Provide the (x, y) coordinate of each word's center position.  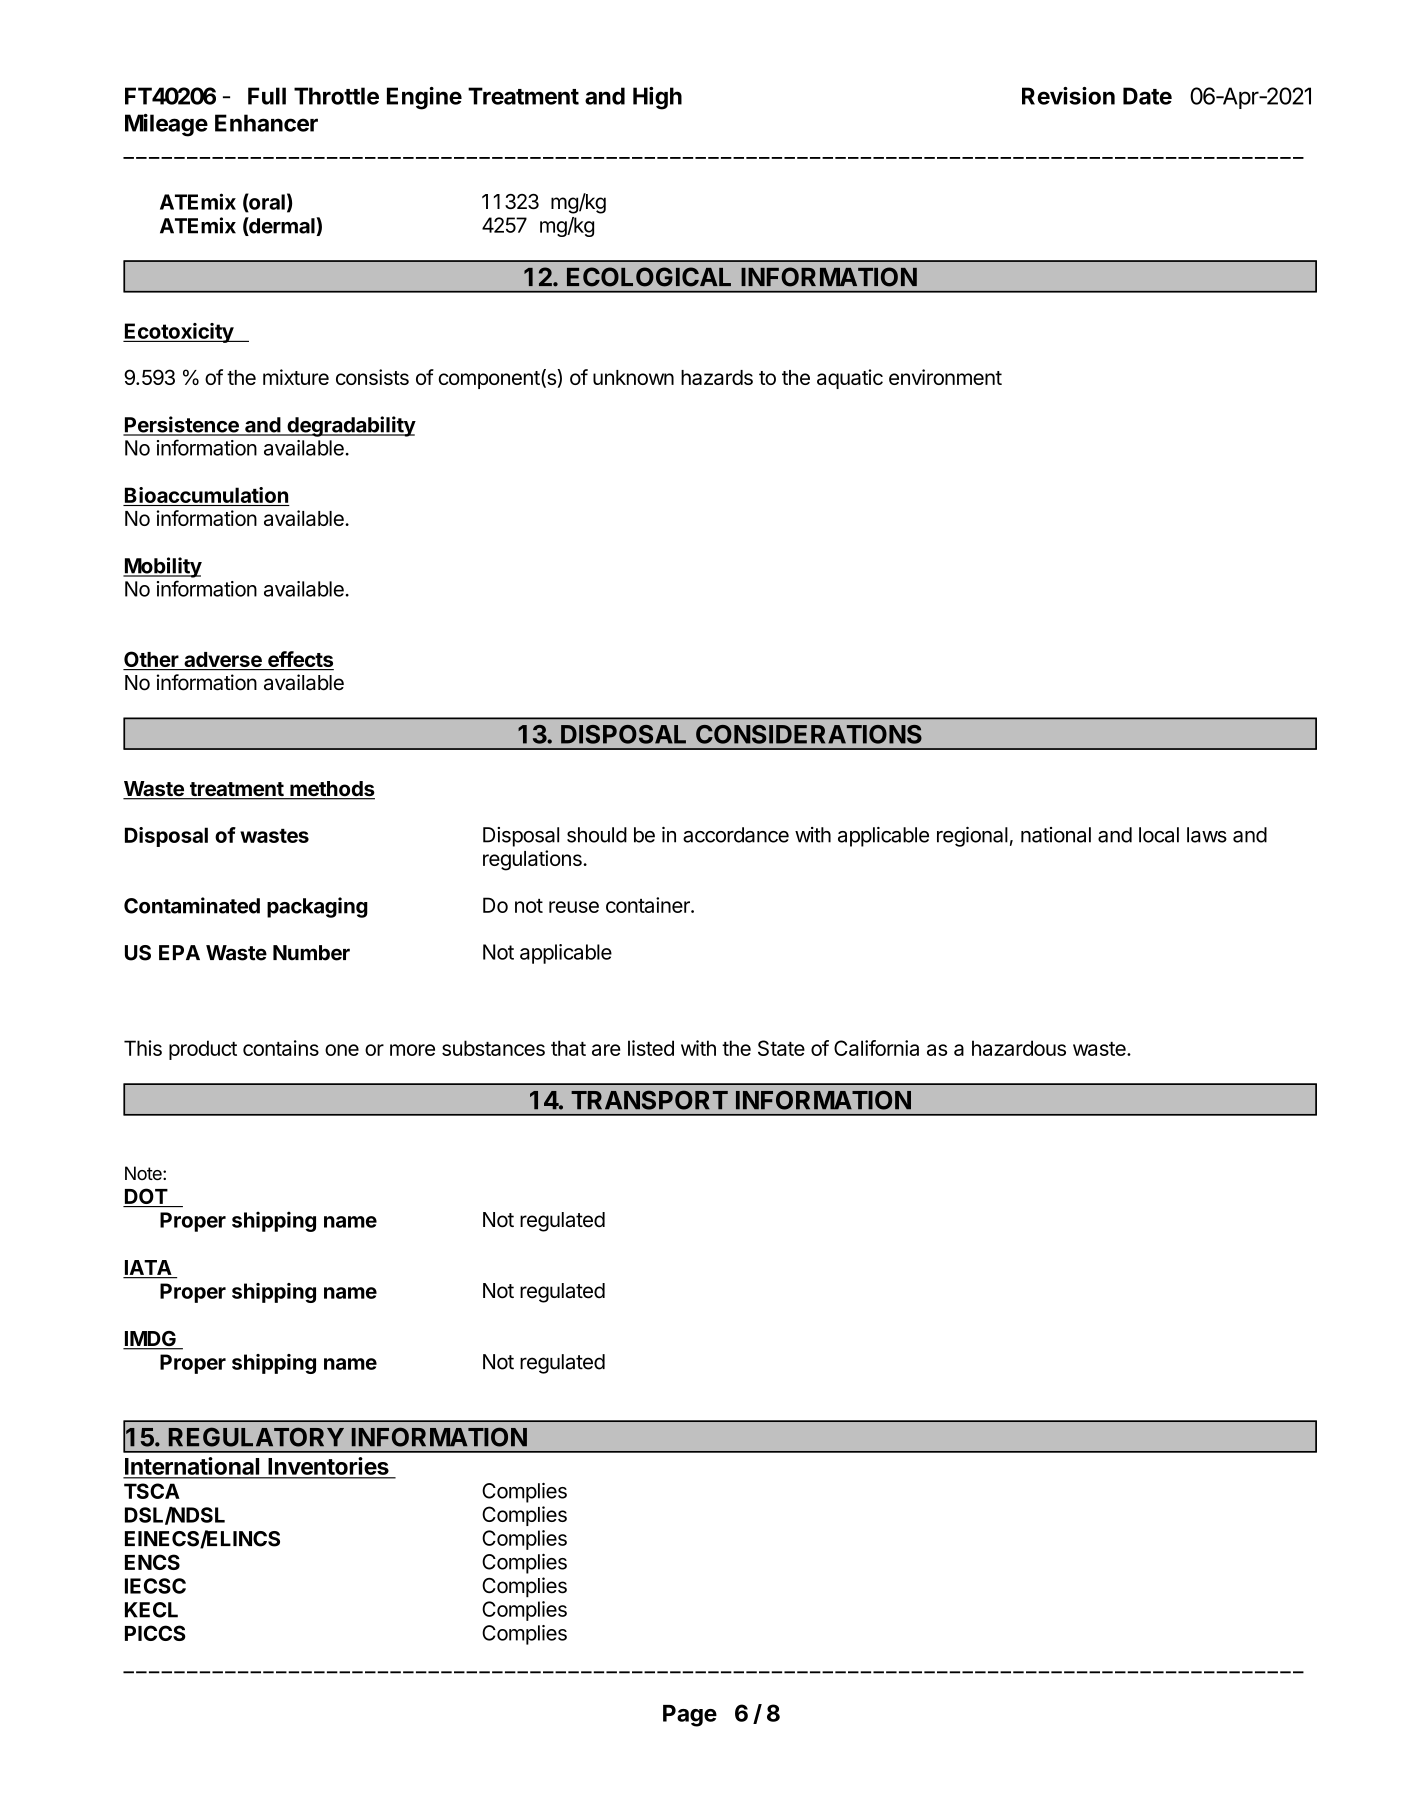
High (657, 98)
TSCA (152, 1491)
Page (690, 1716)
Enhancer (266, 123)
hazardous (1019, 1048)
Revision (1068, 96)
